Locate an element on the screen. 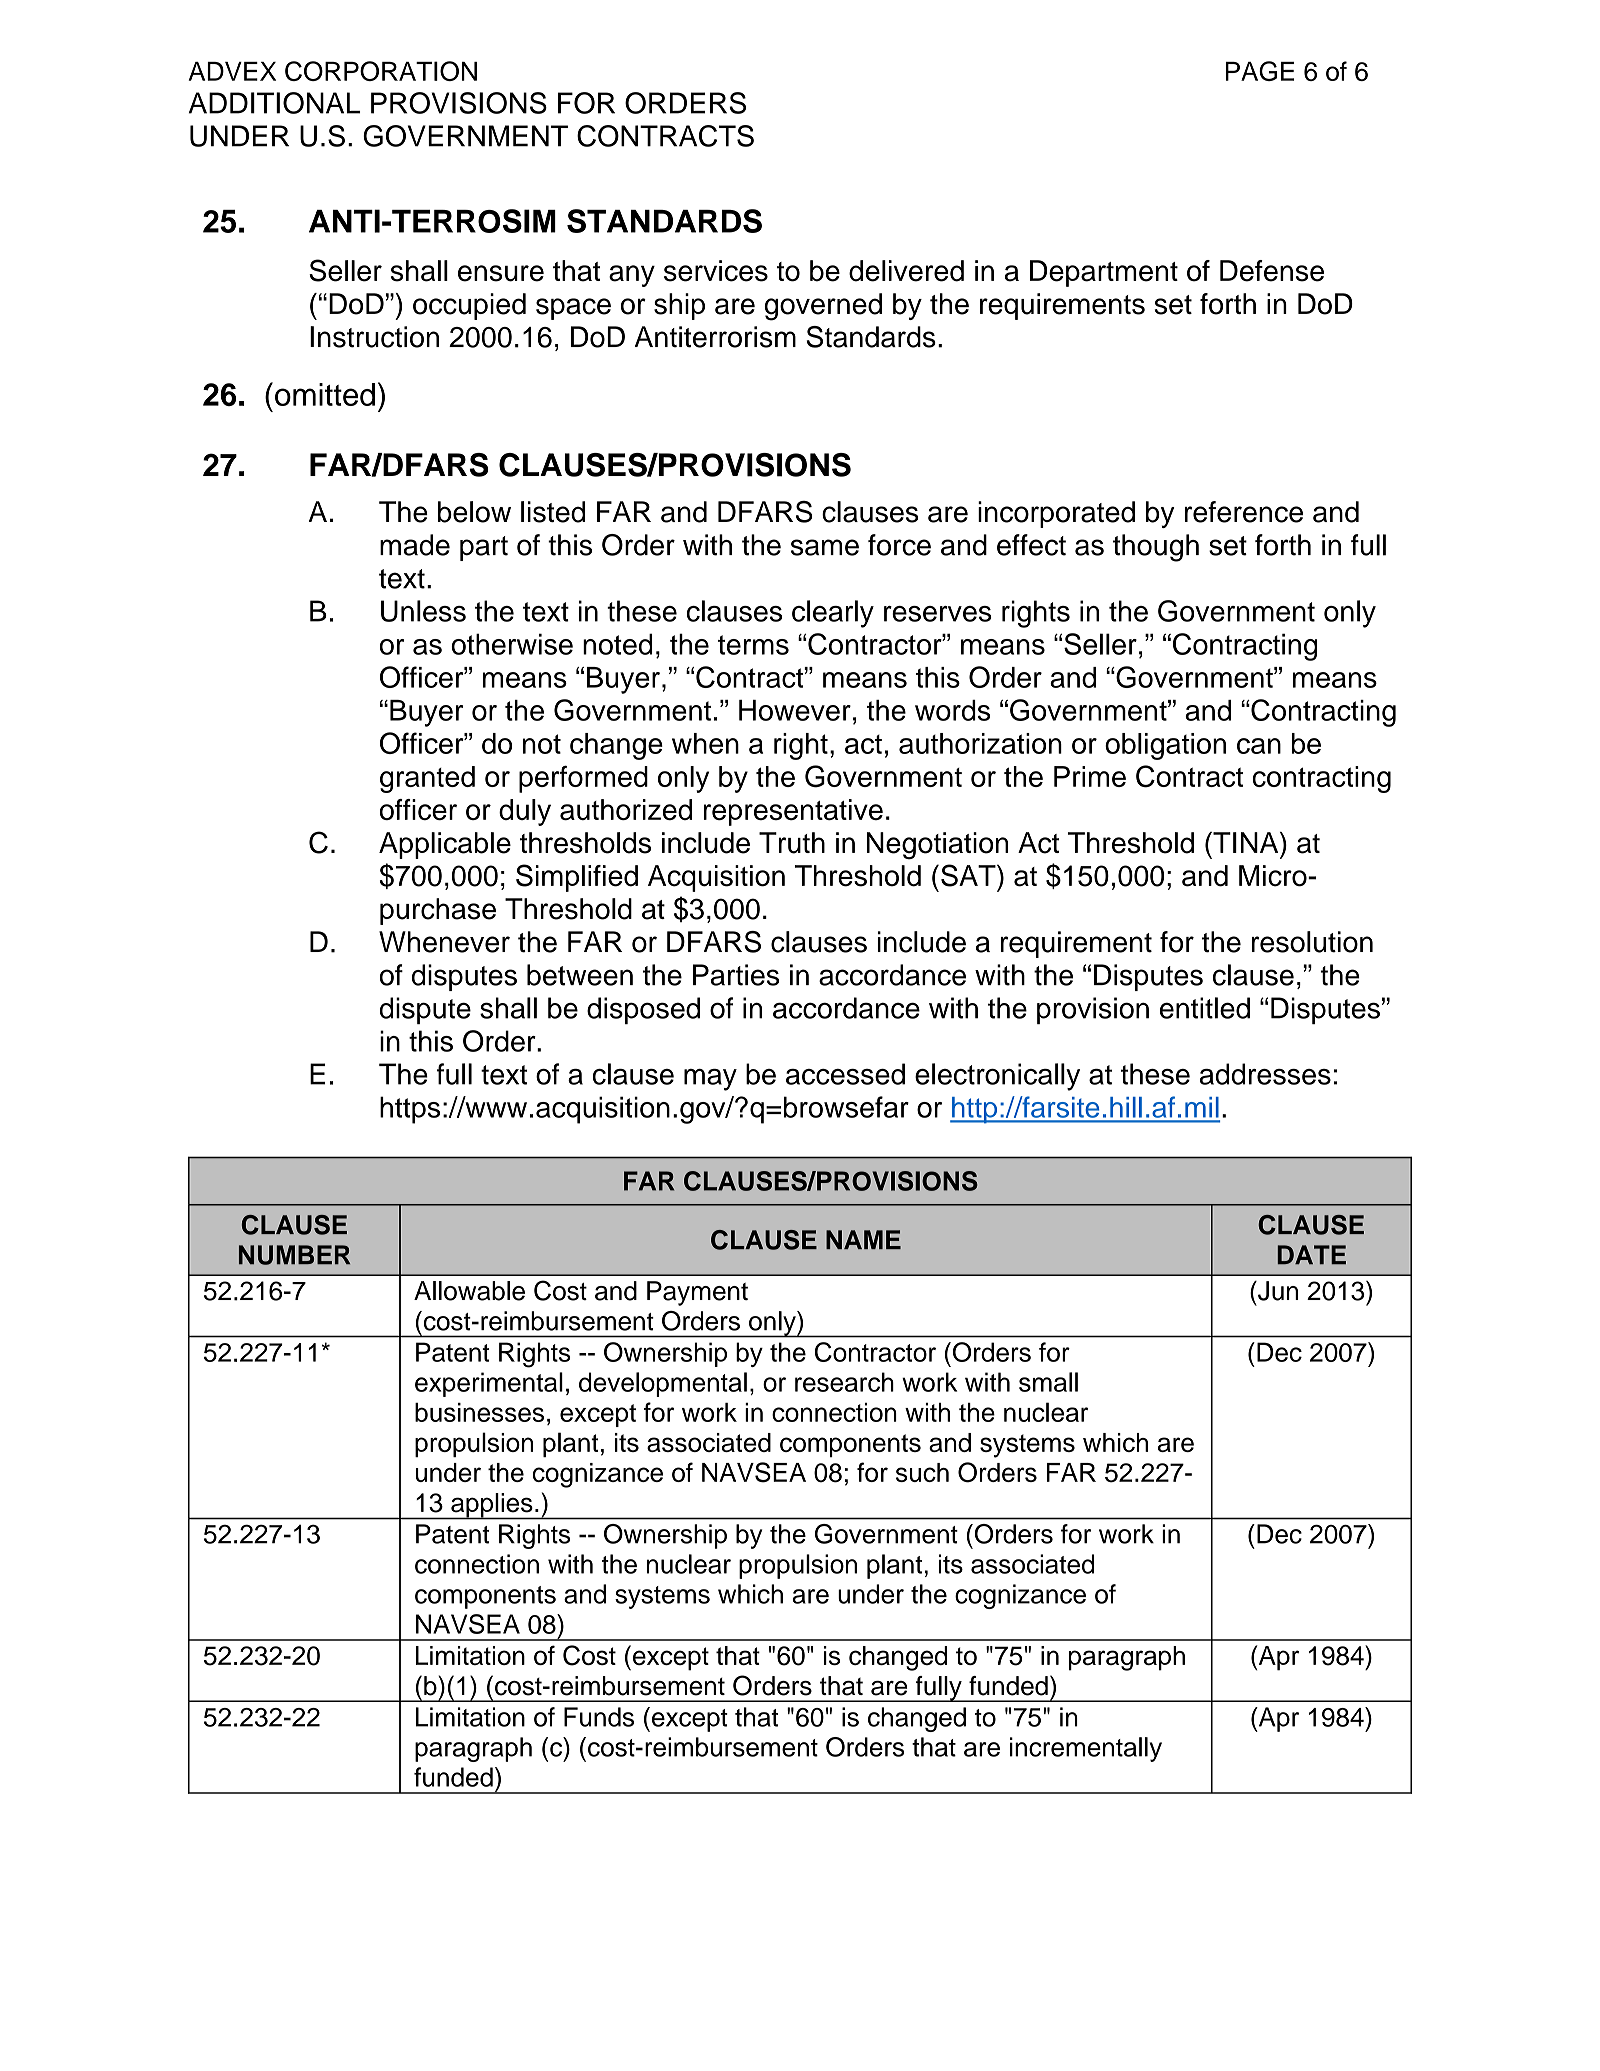 The width and height of the screenshot is (1600, 2071). Unless is located at coordinates (423, 611).
